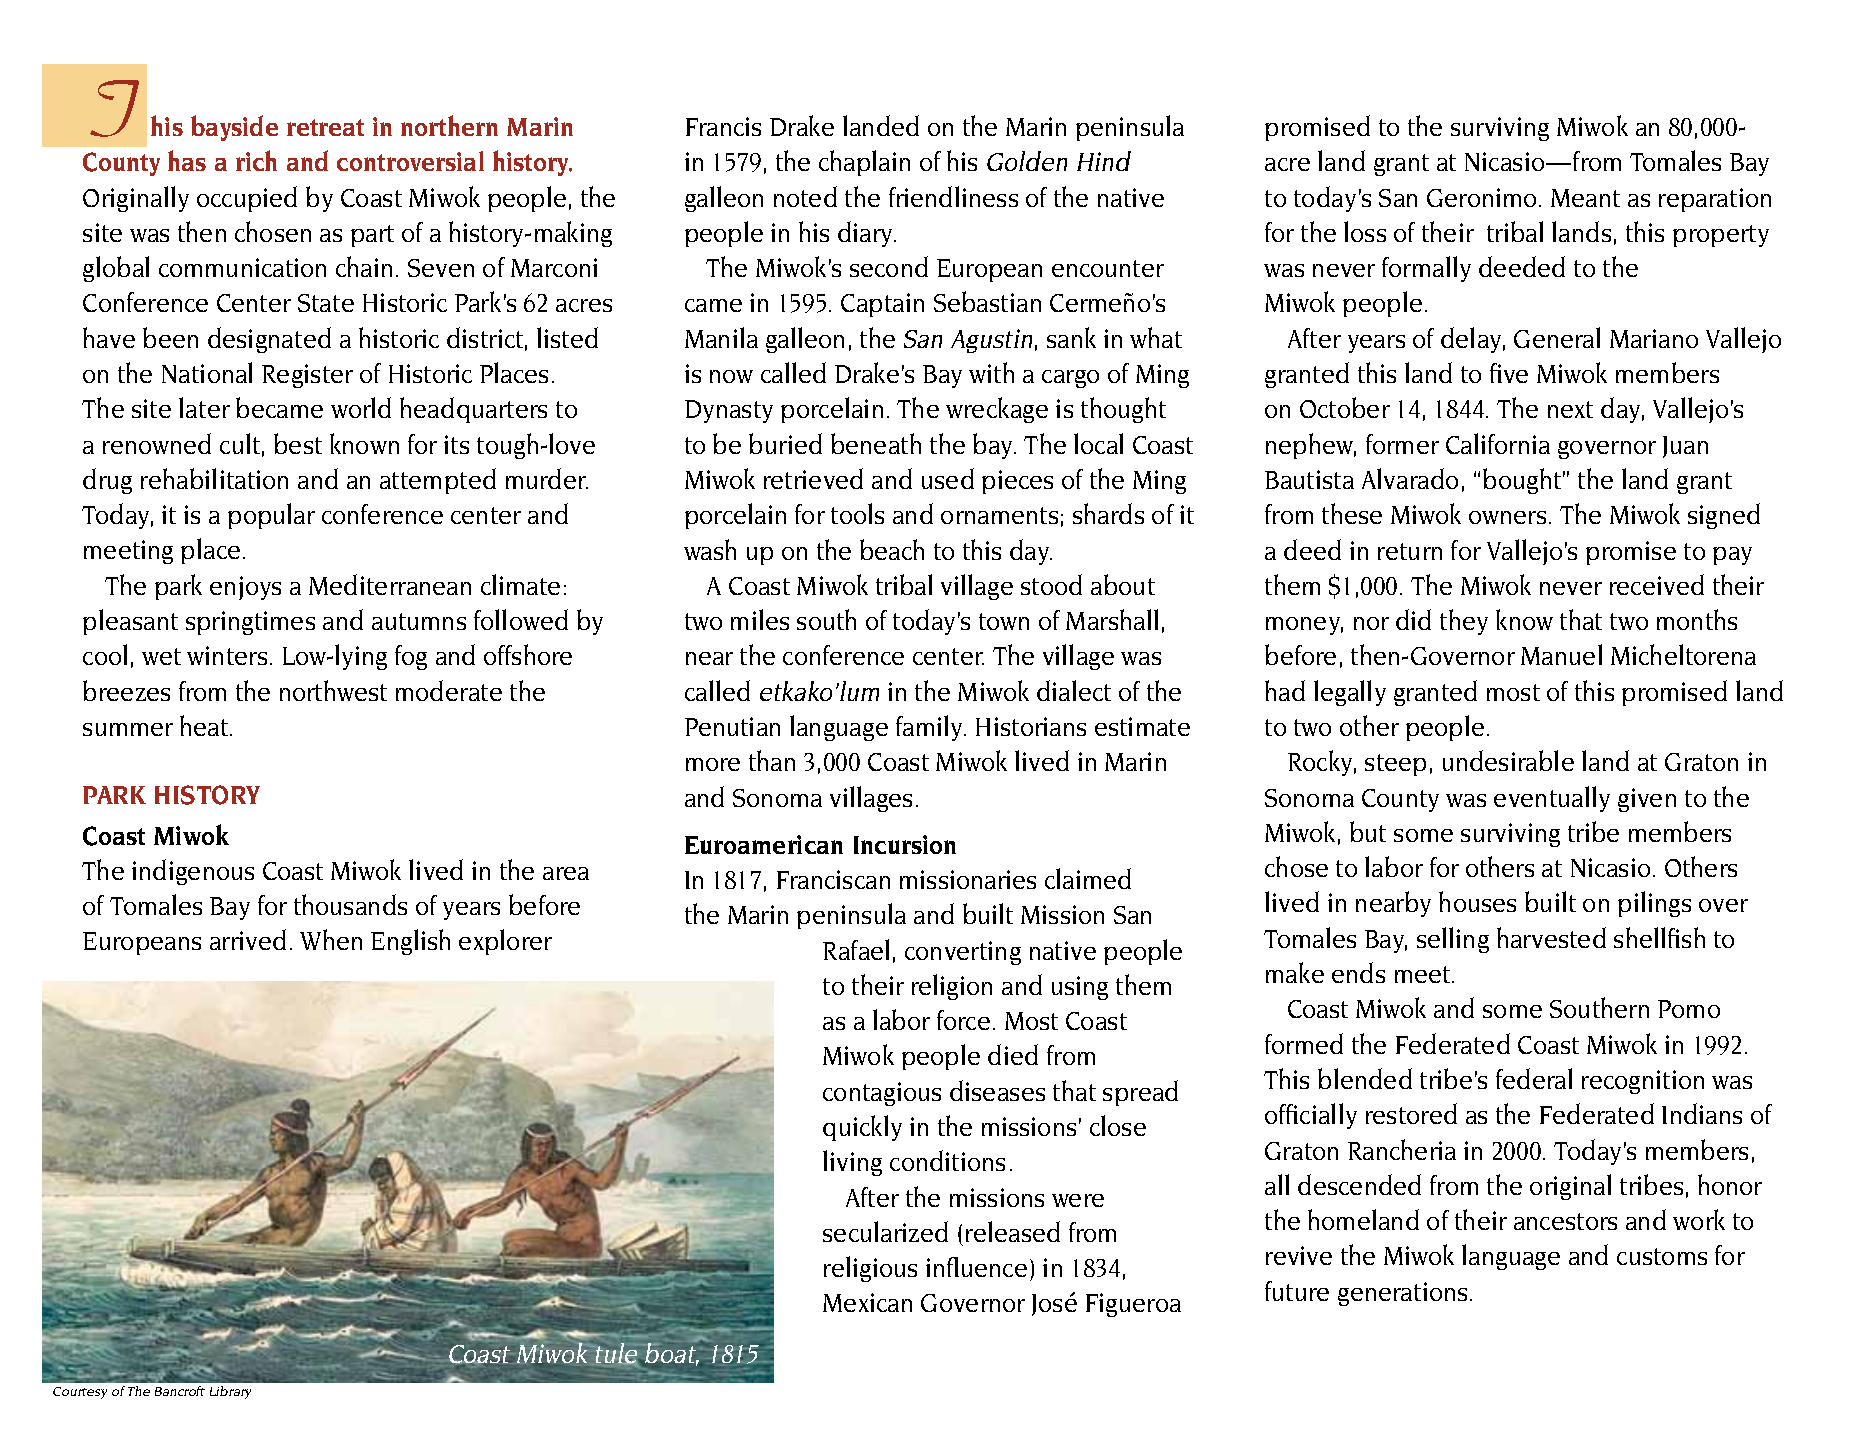 This screenshot has height=1440, width=1863. I want to click on chaplain, so click(864, 163).
